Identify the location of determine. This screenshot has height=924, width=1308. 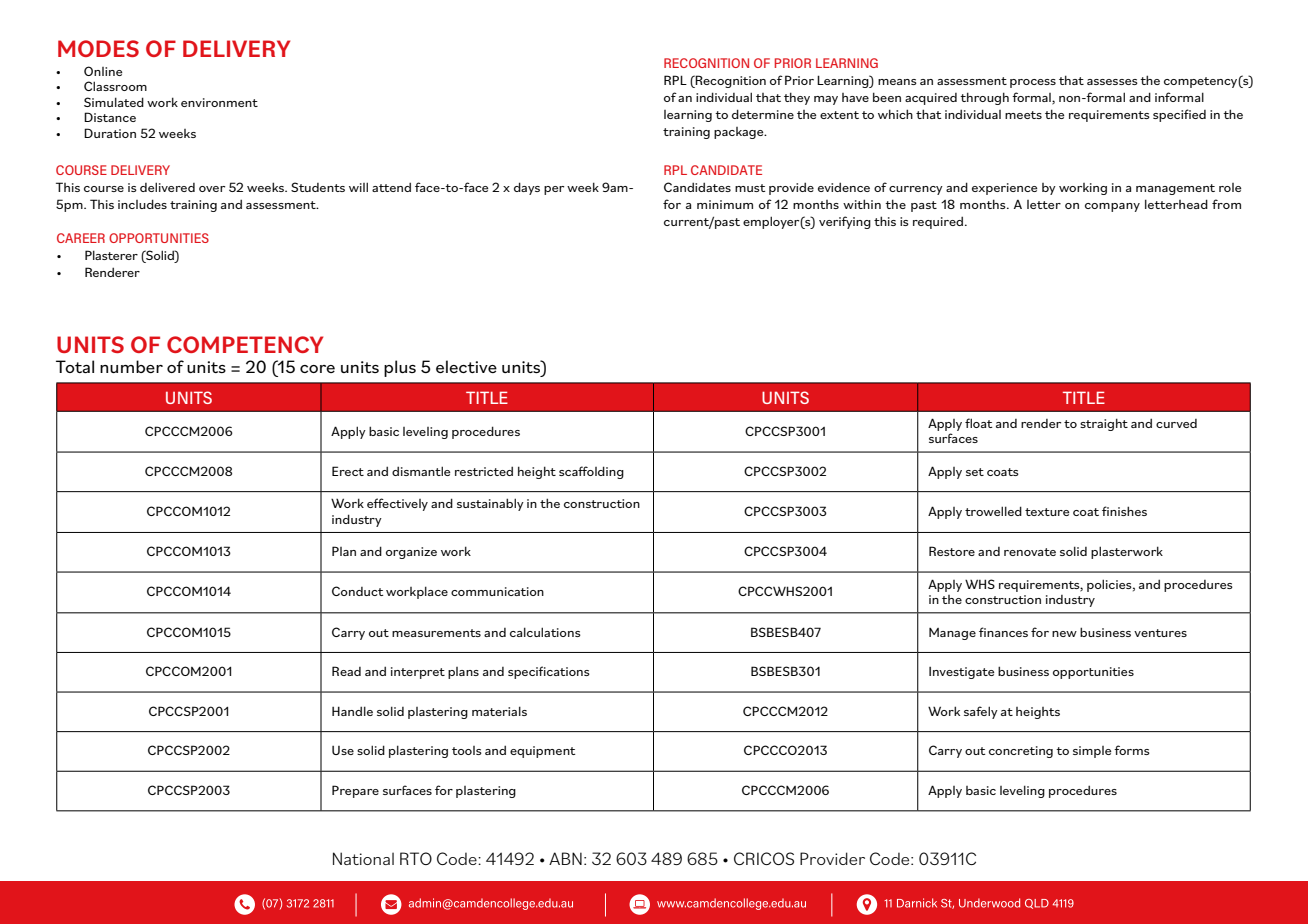
(763, 114).
